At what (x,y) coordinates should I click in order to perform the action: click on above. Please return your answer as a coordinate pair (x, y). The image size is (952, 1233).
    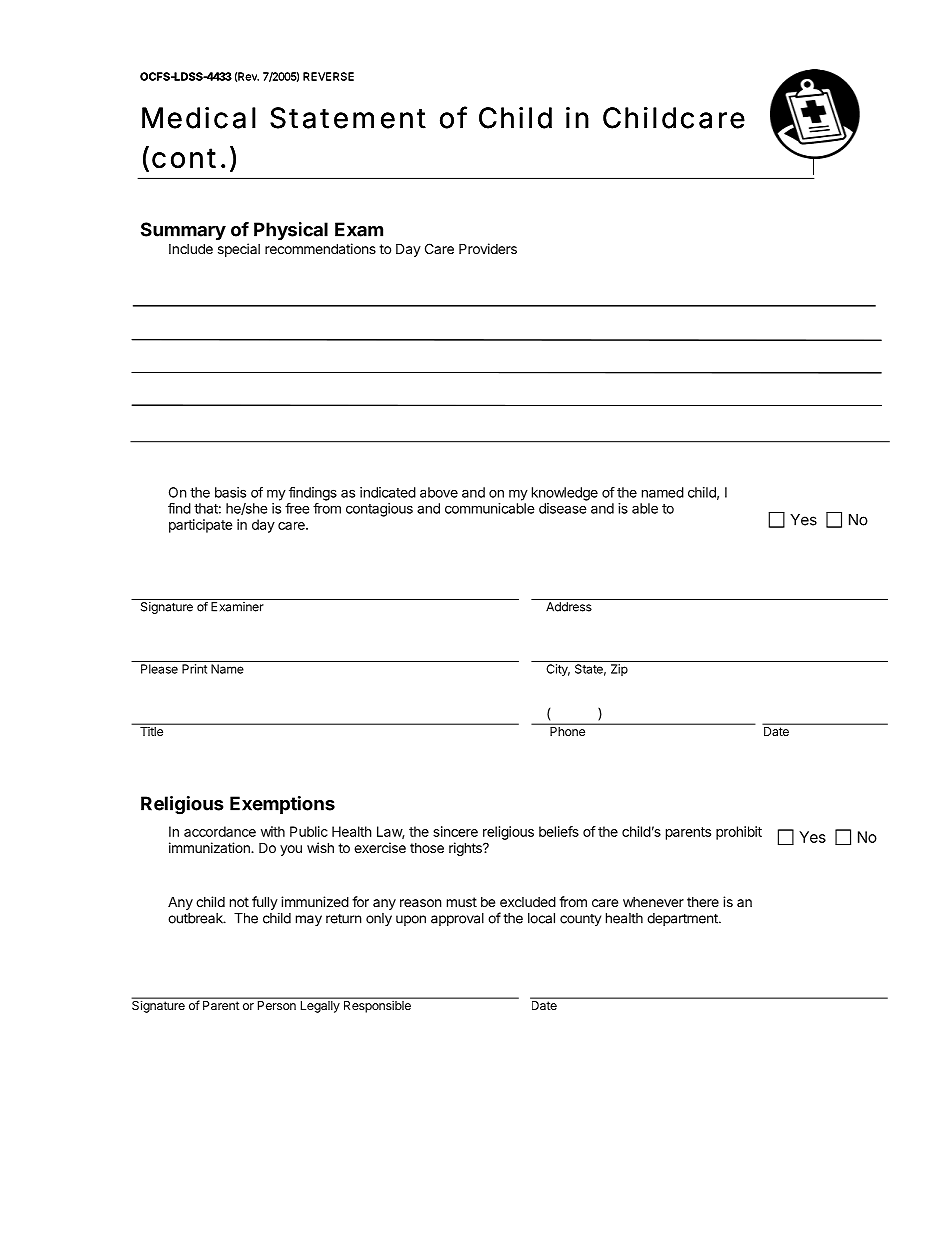
    Looking at the image, I should click on (439, 492).
